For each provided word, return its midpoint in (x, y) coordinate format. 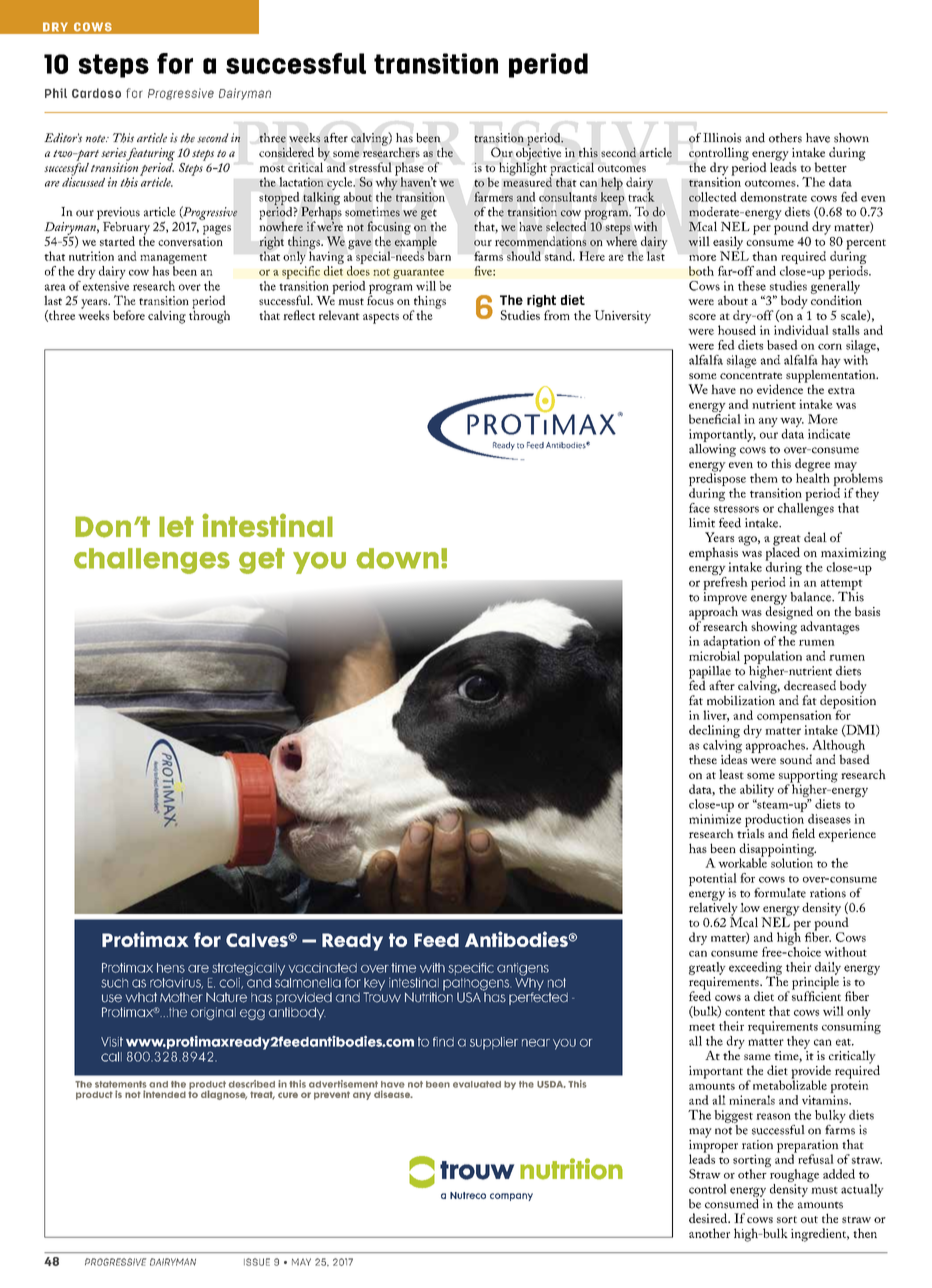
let (176, 526)
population (773, 657)
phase (409, 170)
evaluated (477, 1084)
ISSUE (257, 1262)
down (397, 558)
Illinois (722, 138)
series (114, 154)
